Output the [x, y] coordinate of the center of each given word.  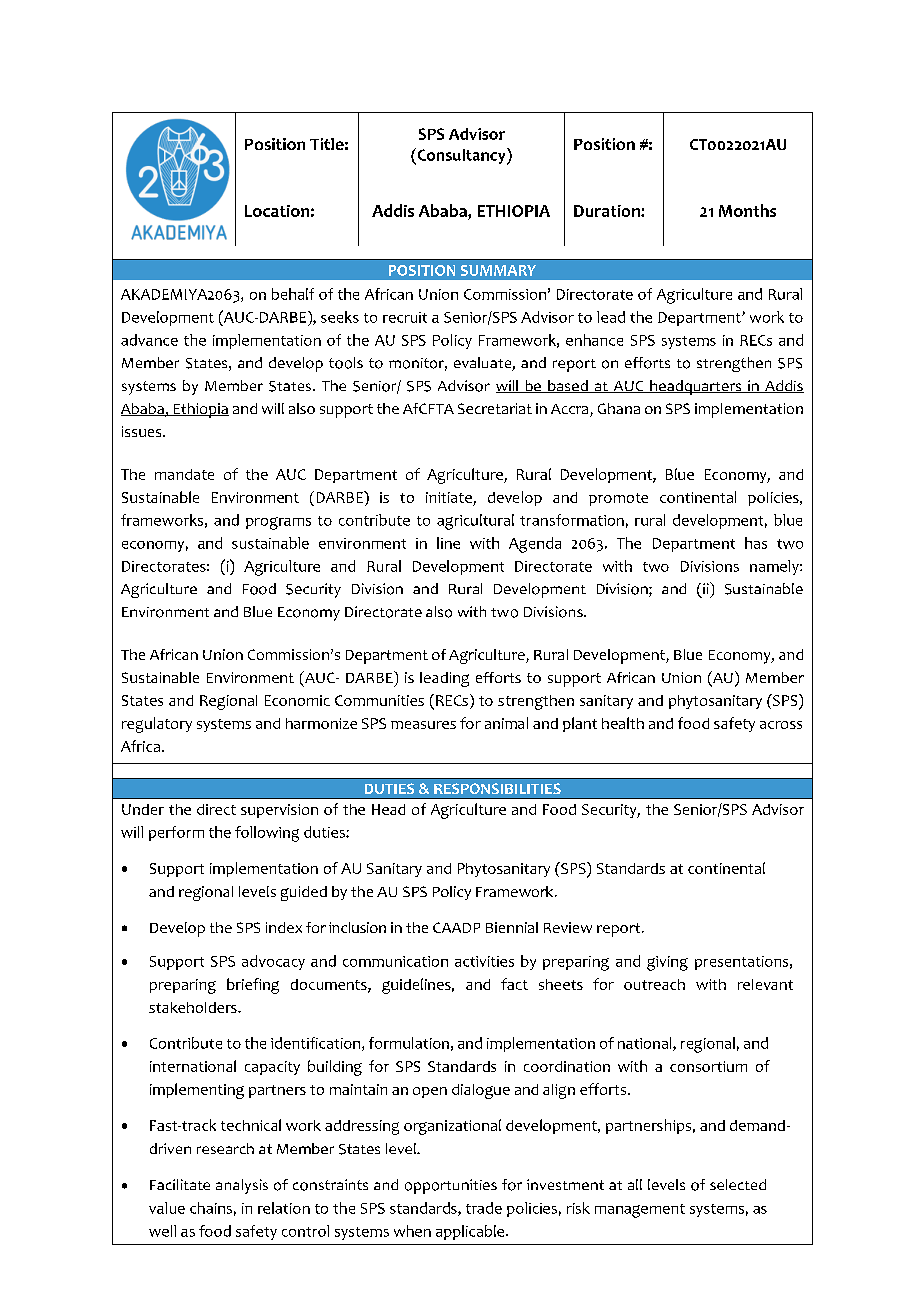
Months [747, 210]
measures [423, 725]
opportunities [451, 1186]
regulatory [157, 725]
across [781, 725]
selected [738, 1184]
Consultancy [461, 156]
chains [211, 1208]
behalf [293, 294]
